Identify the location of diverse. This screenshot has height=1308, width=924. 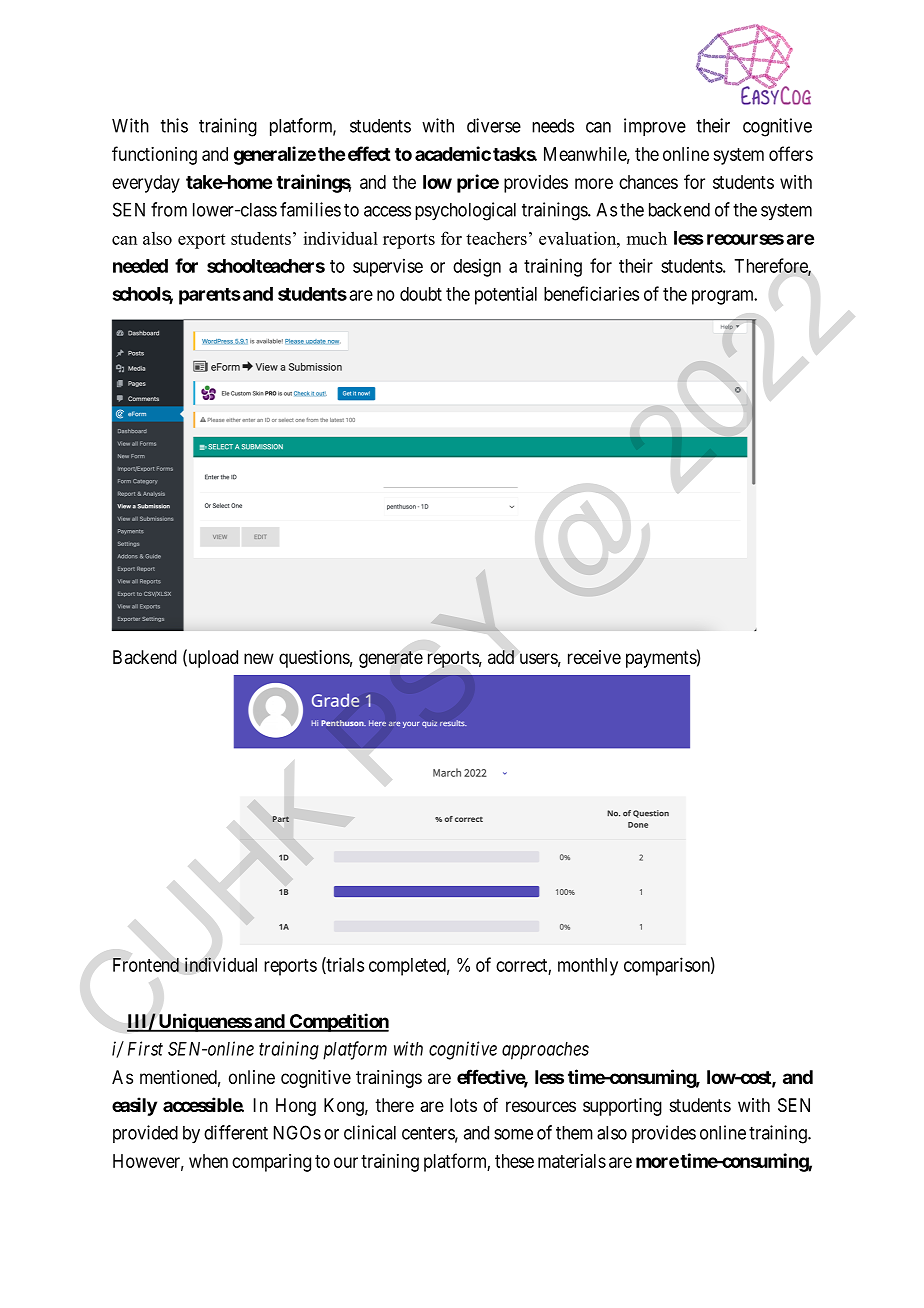
(494, 125).
